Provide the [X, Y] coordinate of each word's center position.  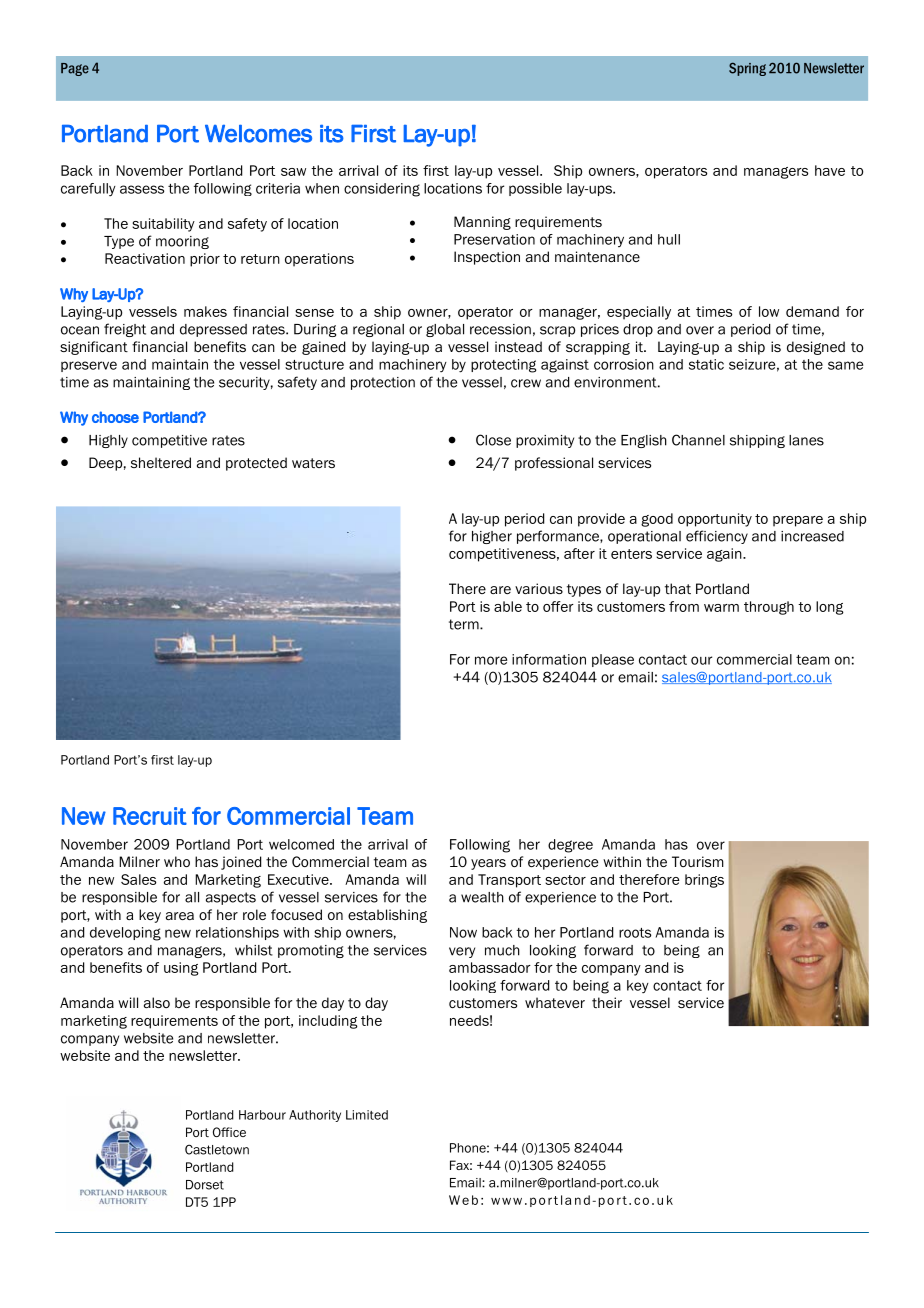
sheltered [161, 462]
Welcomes [258, 134]
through [769, 608]
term [465, 624]
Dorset [205, 1185]
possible [535, 189]
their [607, 1002]
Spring [747, 69]
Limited [367, 1115]
